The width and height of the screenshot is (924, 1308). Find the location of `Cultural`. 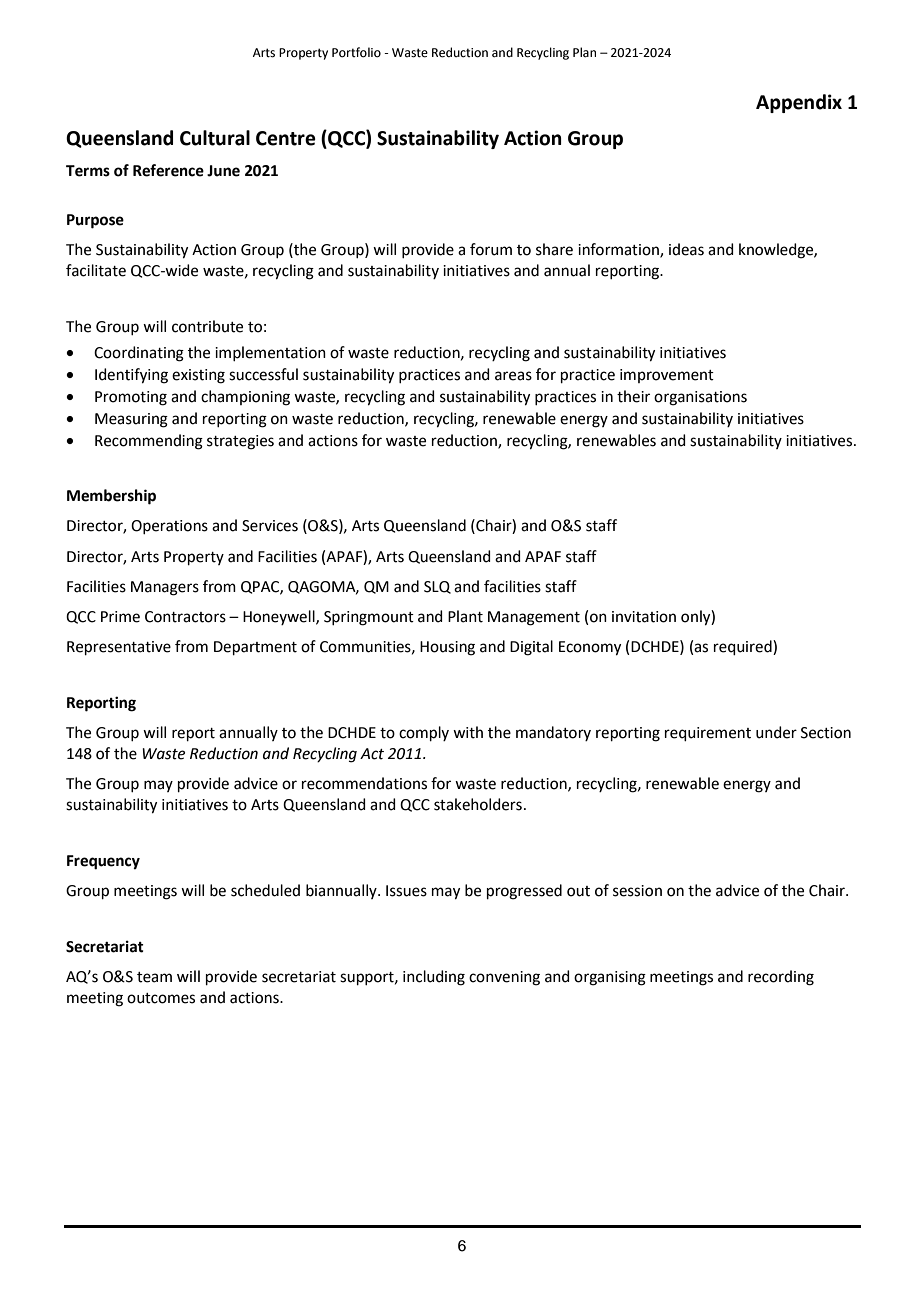

Cultural is located at coordinates (215, 138).
